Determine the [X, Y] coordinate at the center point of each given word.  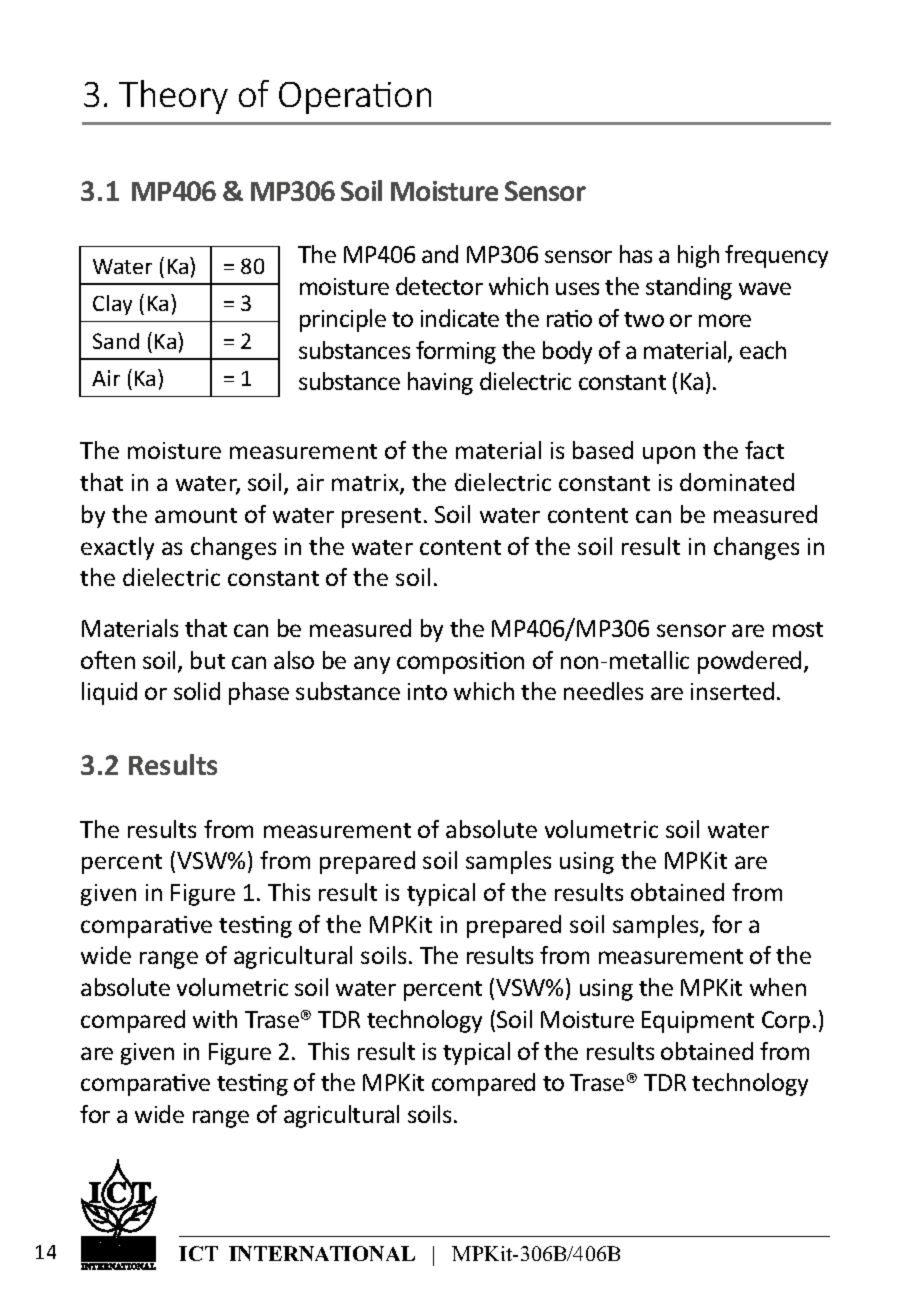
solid [197, 691]
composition [460, 663]
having [440, 383]
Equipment [698, 1022]
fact [764, 450]
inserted [732, 691]
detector [439, 286]
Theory [173, 97]
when [778, 987]
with [215, 1019]
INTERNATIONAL [322, 1253]
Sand [116, 341]
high [698, 256]
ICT [198, 1253]
